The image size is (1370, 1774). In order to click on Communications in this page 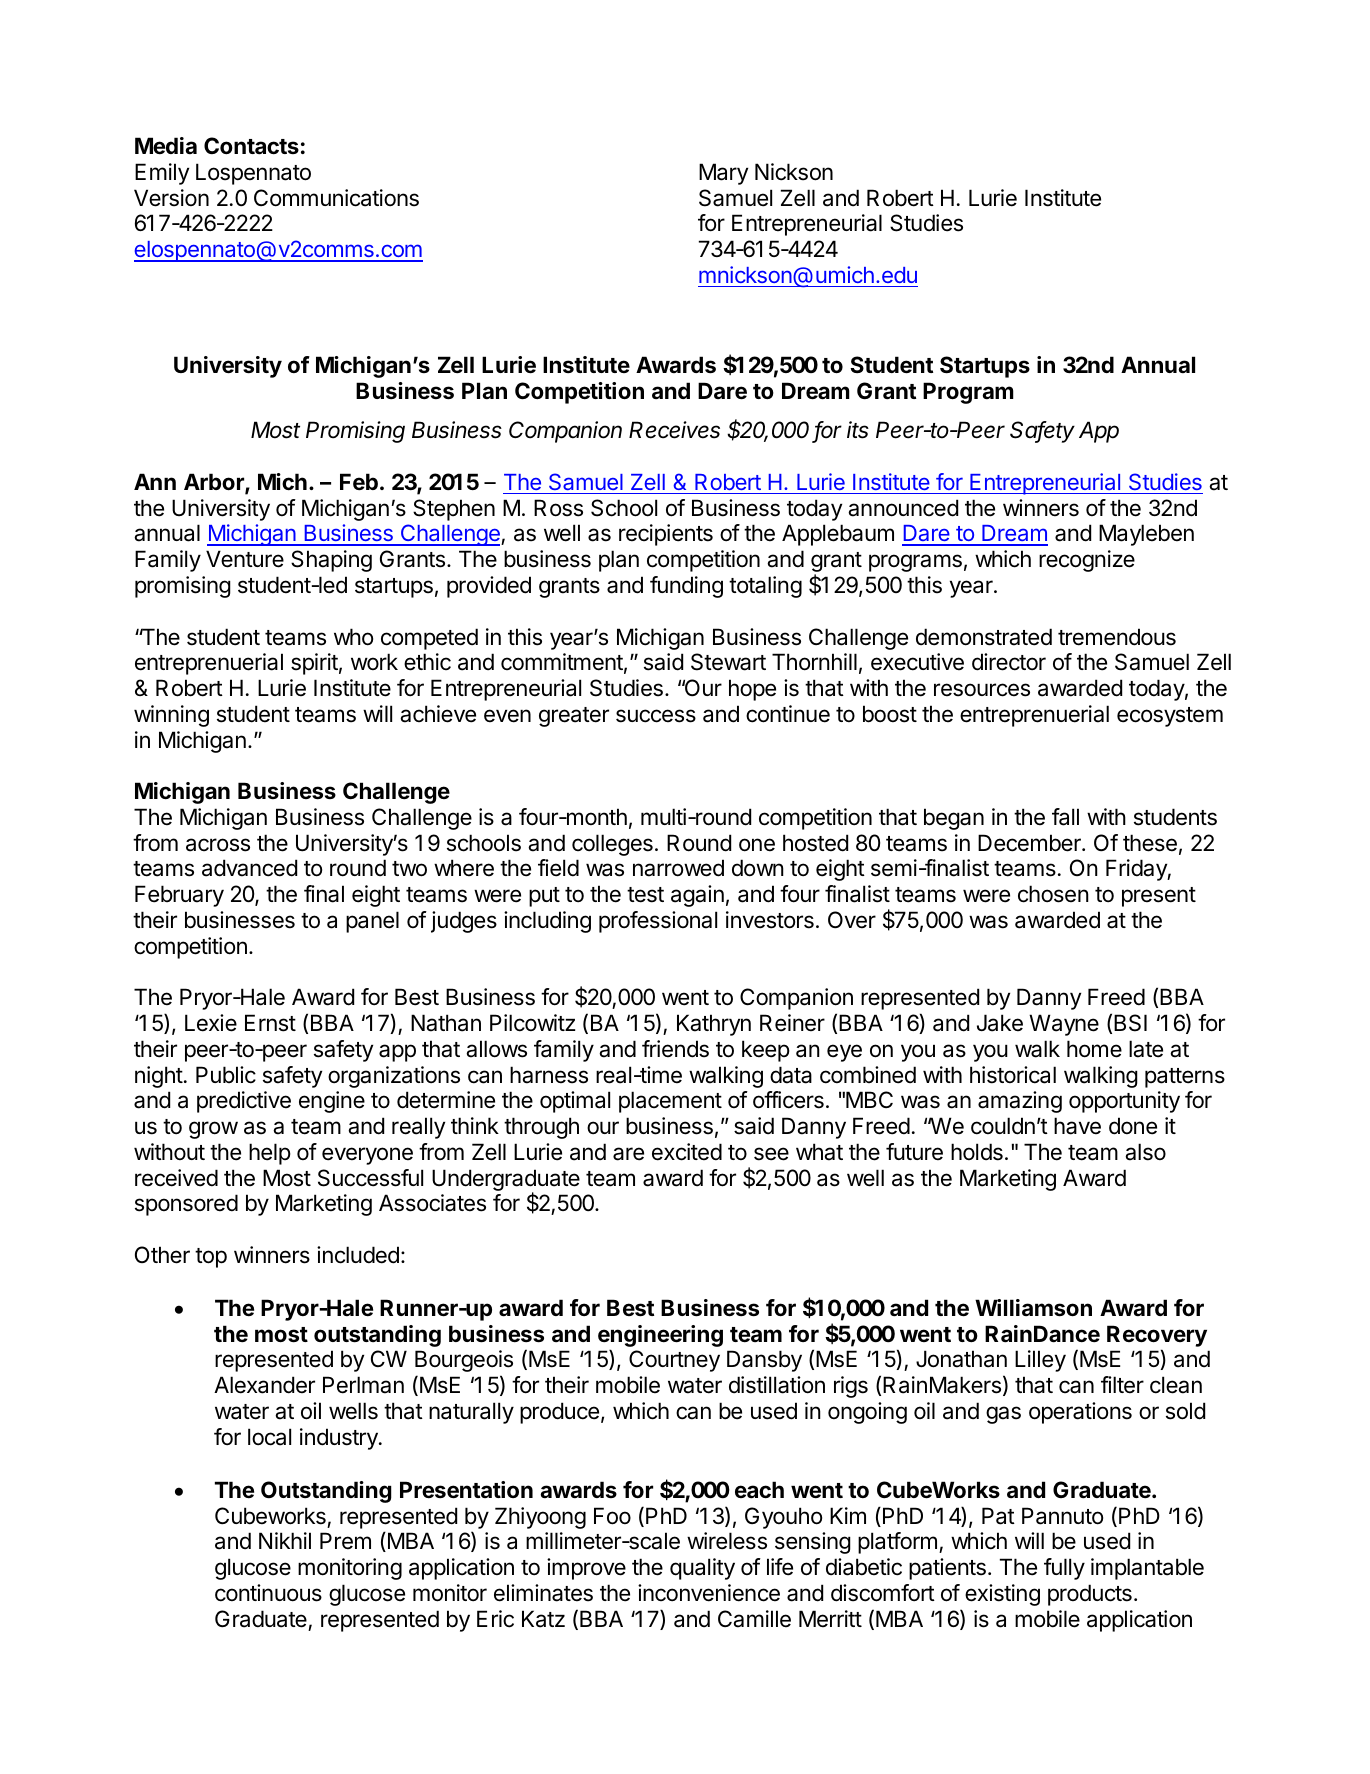, I will do `click(336, 198)`.
